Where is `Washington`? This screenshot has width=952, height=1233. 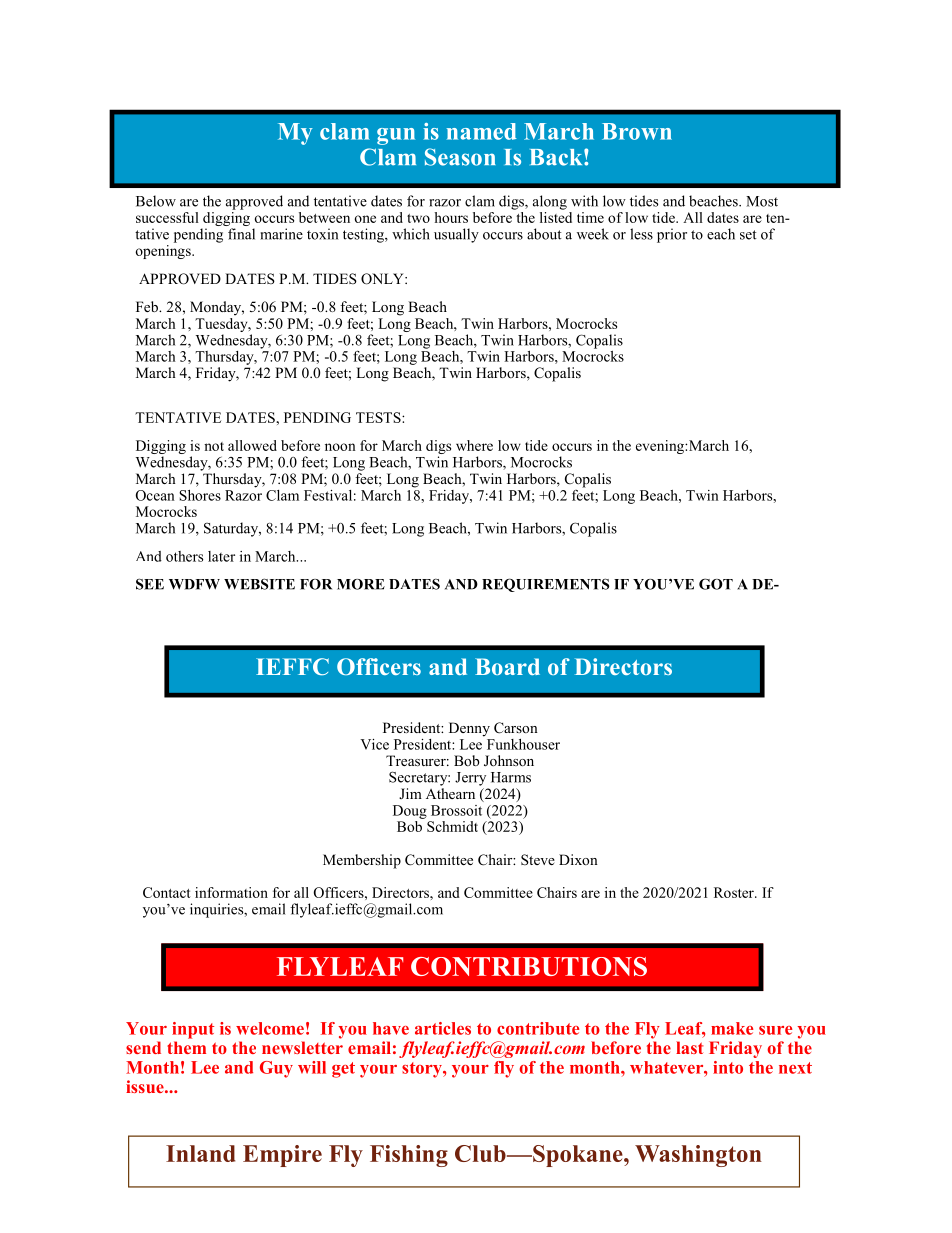
Washington is located at coordinates (698, 1156).
